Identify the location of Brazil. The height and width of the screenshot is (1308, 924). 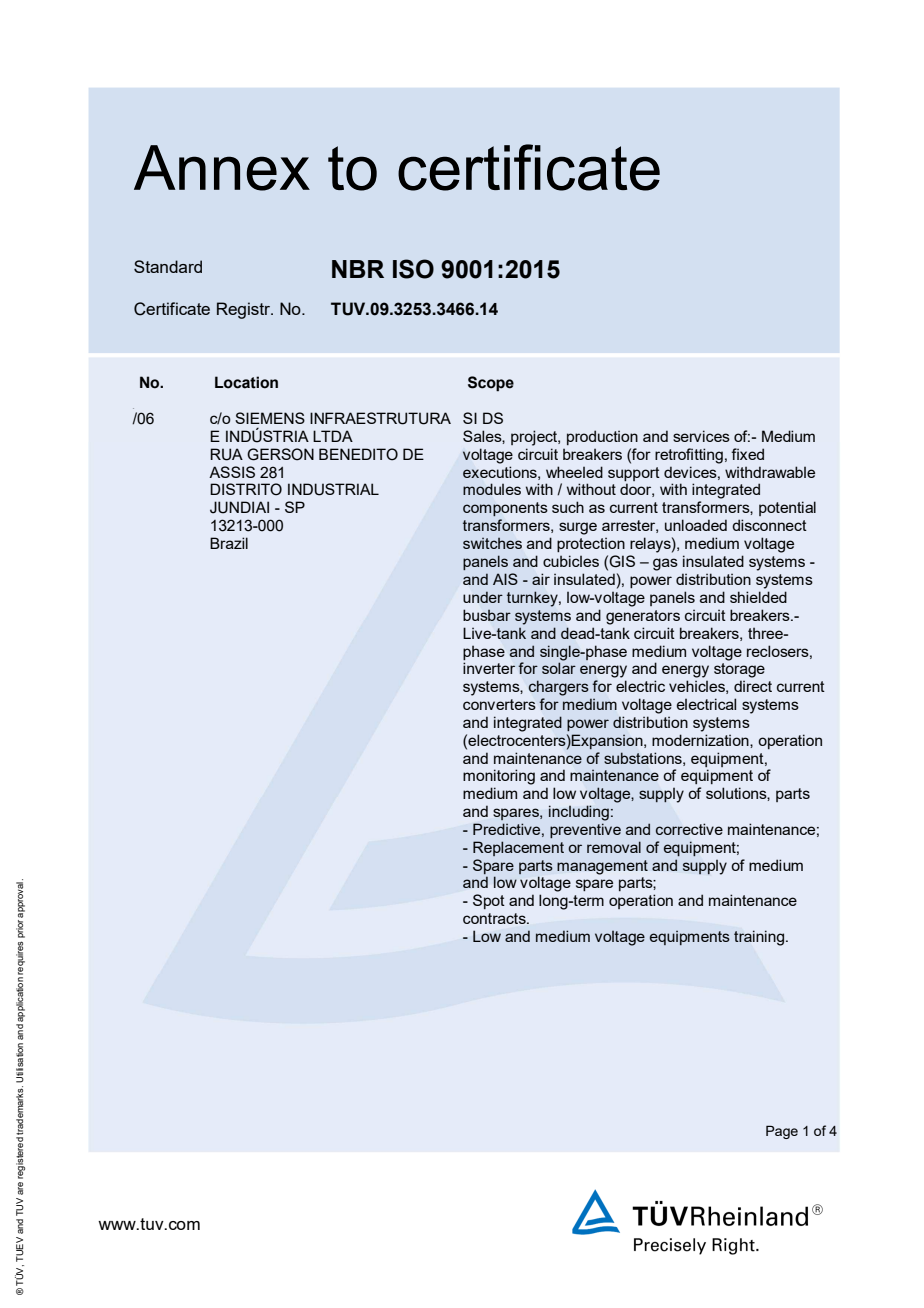
(229, 543).
